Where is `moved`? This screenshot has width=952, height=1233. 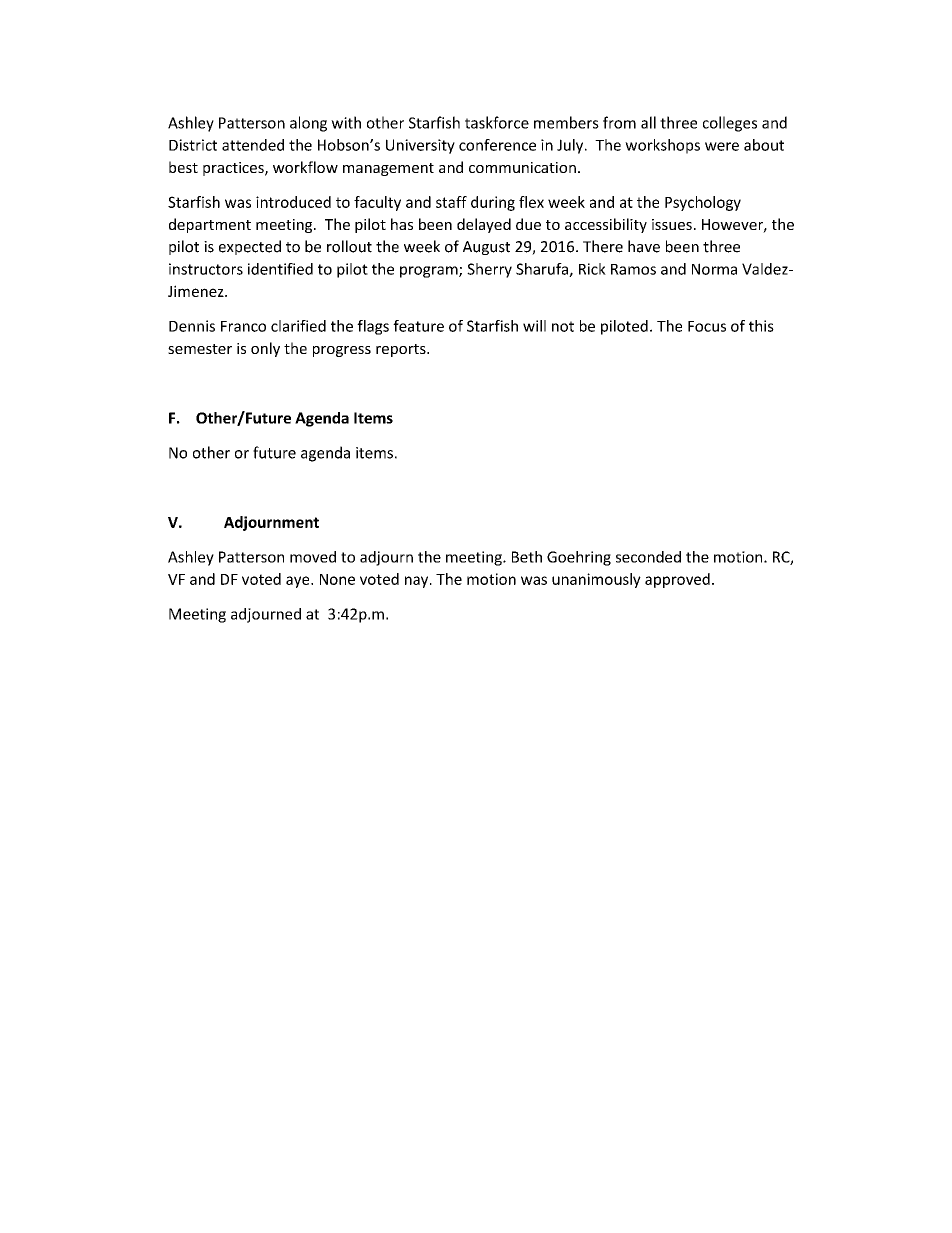 moved is located at coordinates (313, 557).
